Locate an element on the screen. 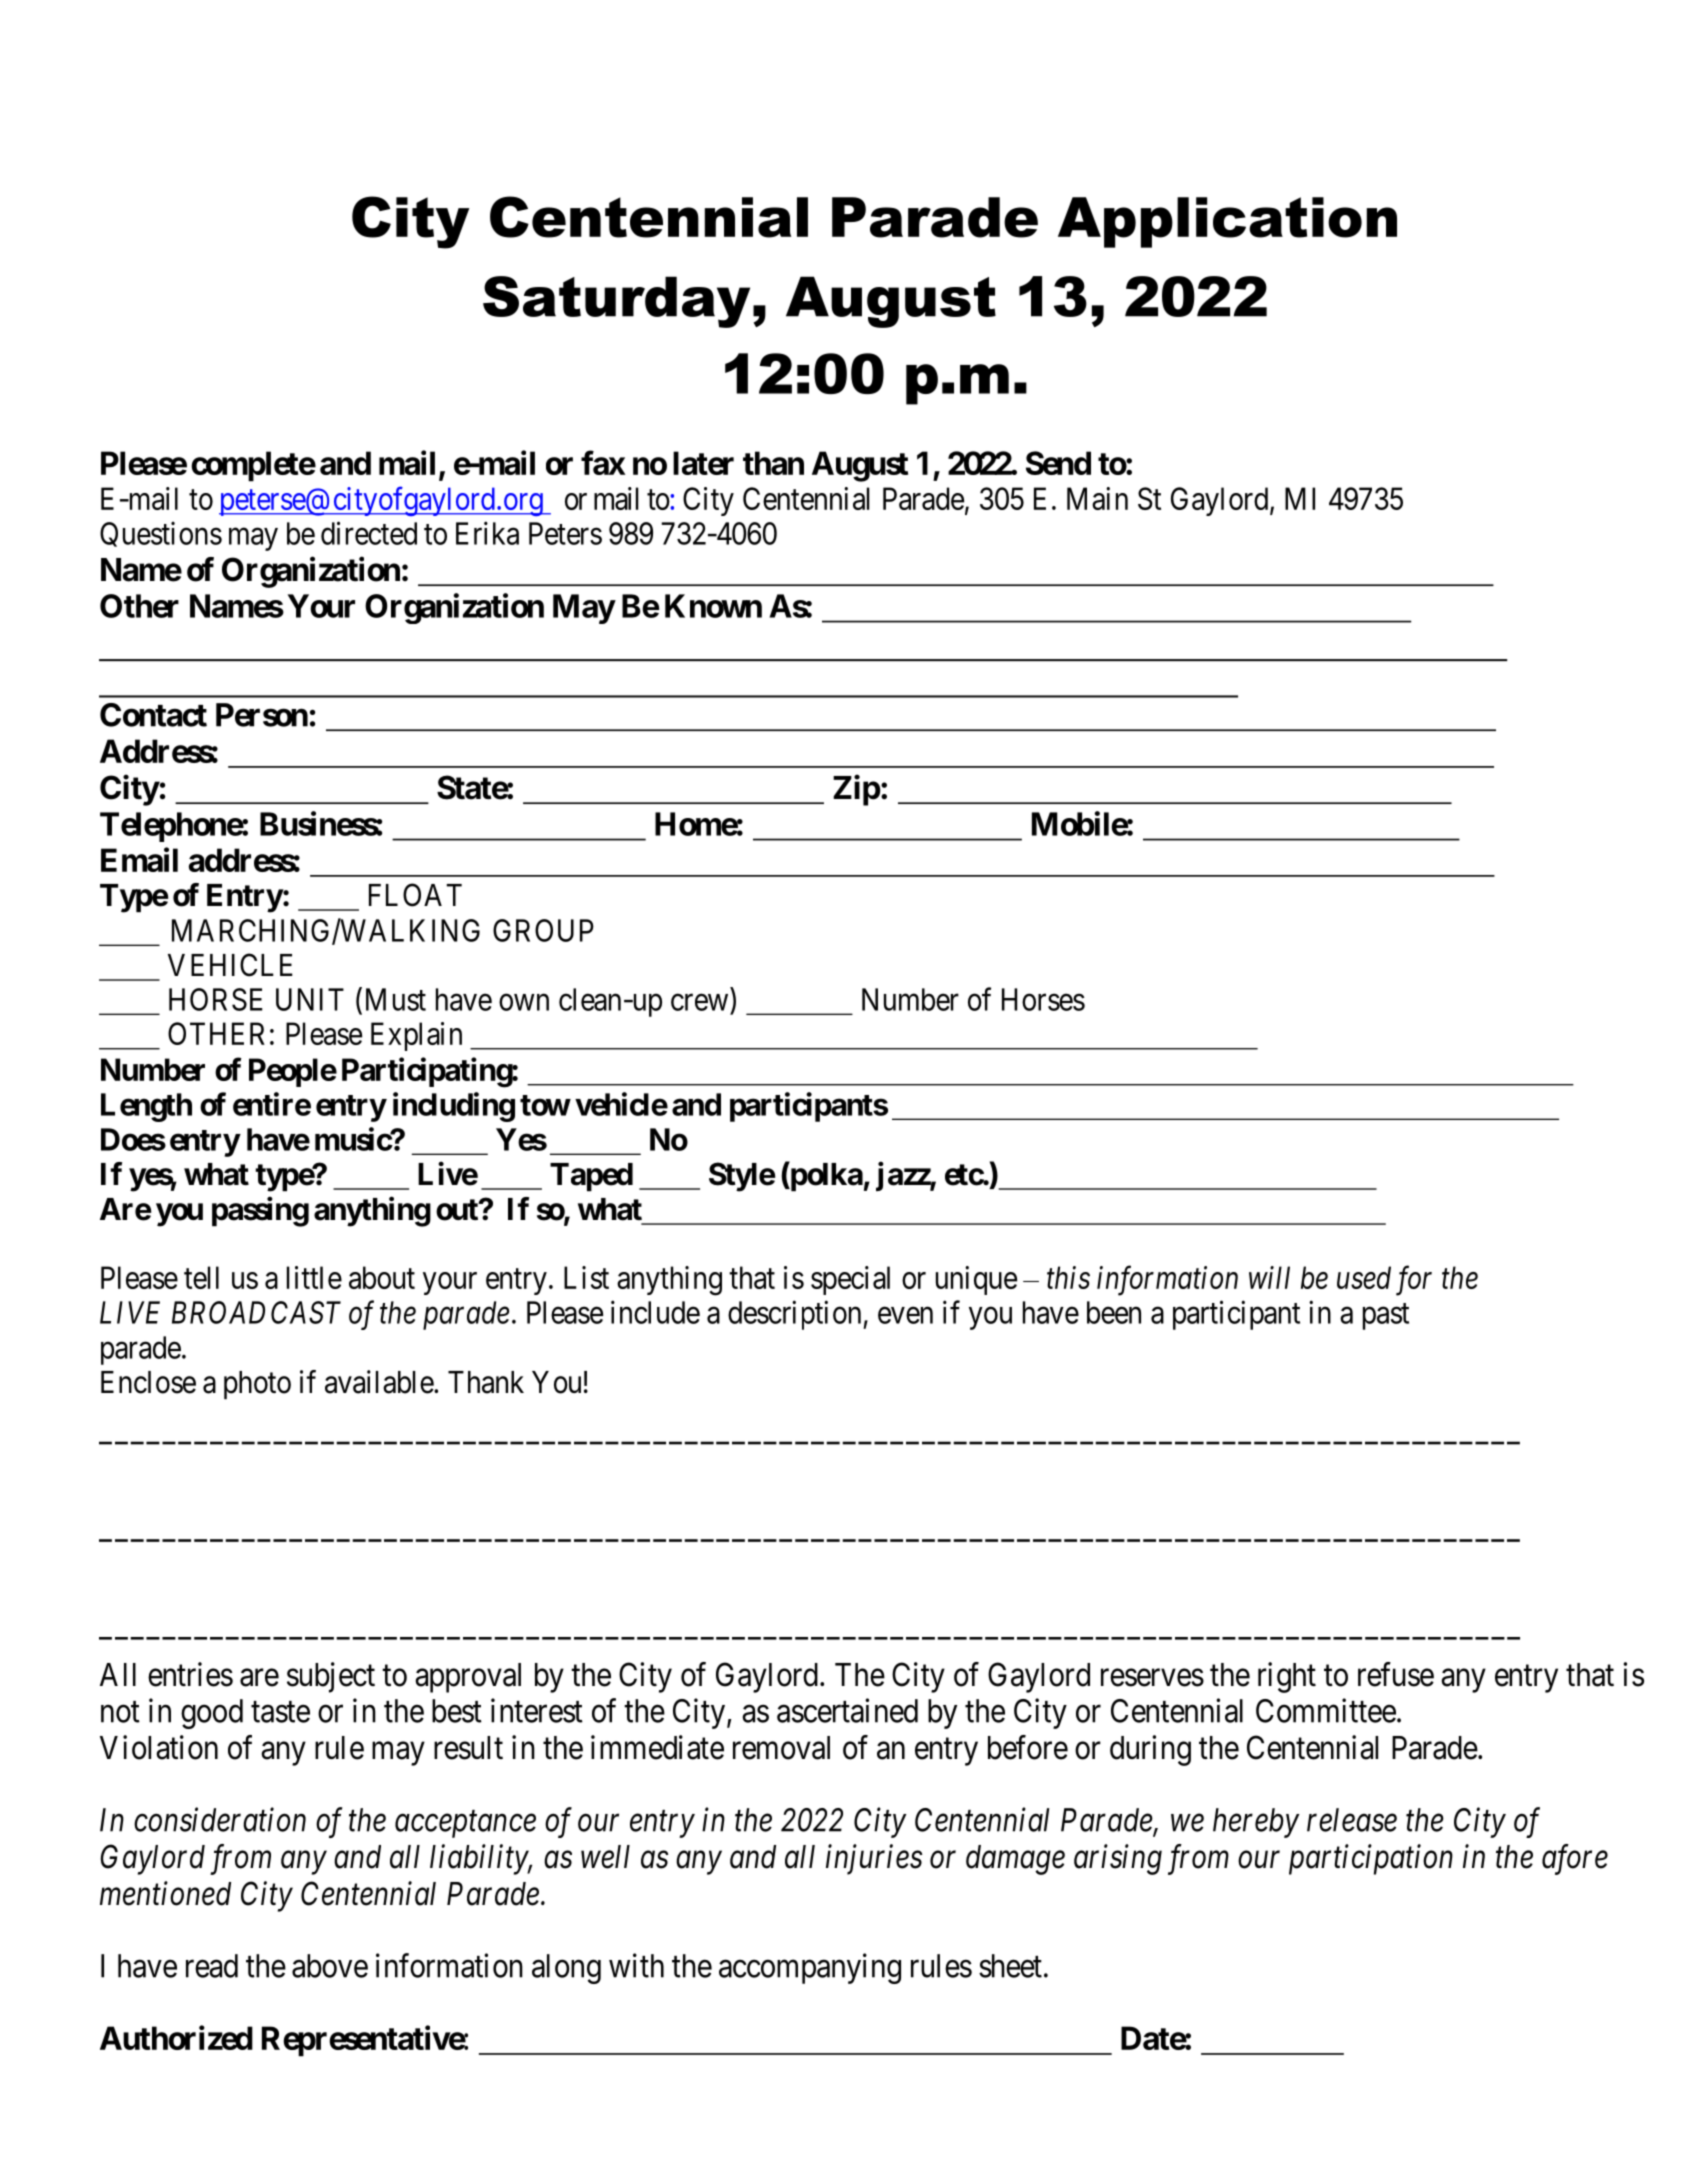  Application is located at coordinates (1227, 222).
